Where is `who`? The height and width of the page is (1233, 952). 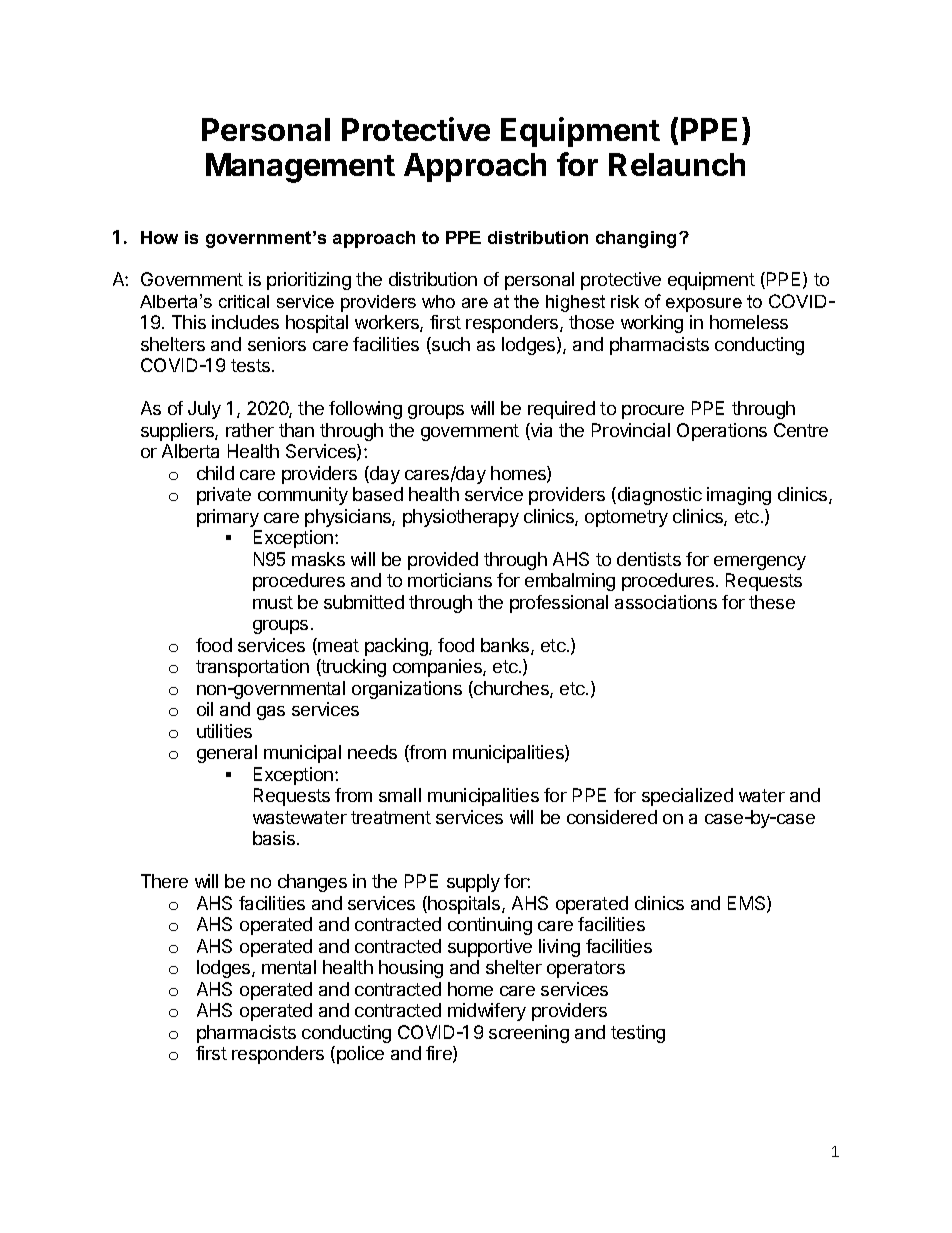 who is located at coordinates (438, 301).
